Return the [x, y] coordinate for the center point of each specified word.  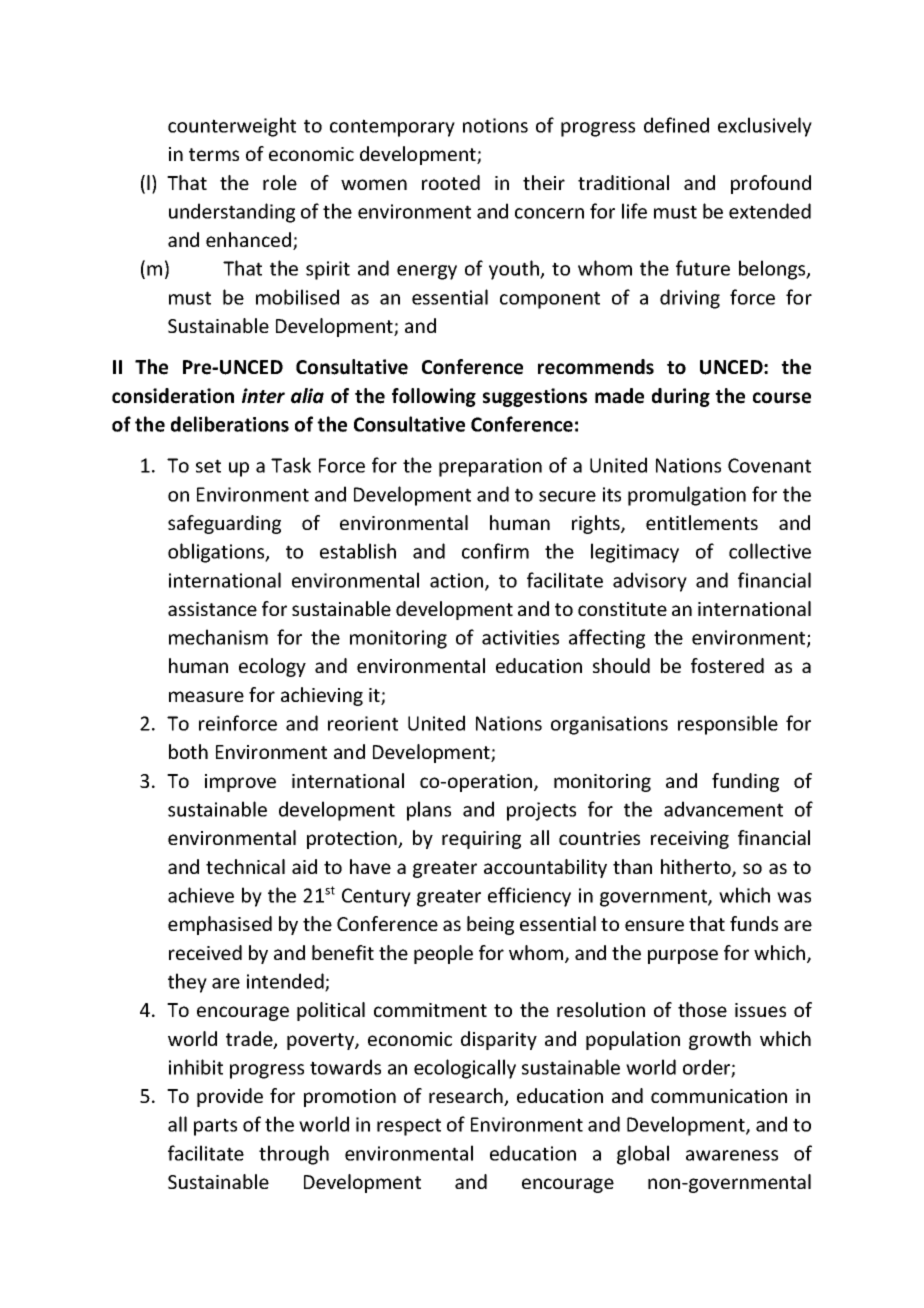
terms [214, 154]
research [467, 1097]
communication [719, 1096]
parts [215, 1127]
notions [495, 125]
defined [676, 125]
